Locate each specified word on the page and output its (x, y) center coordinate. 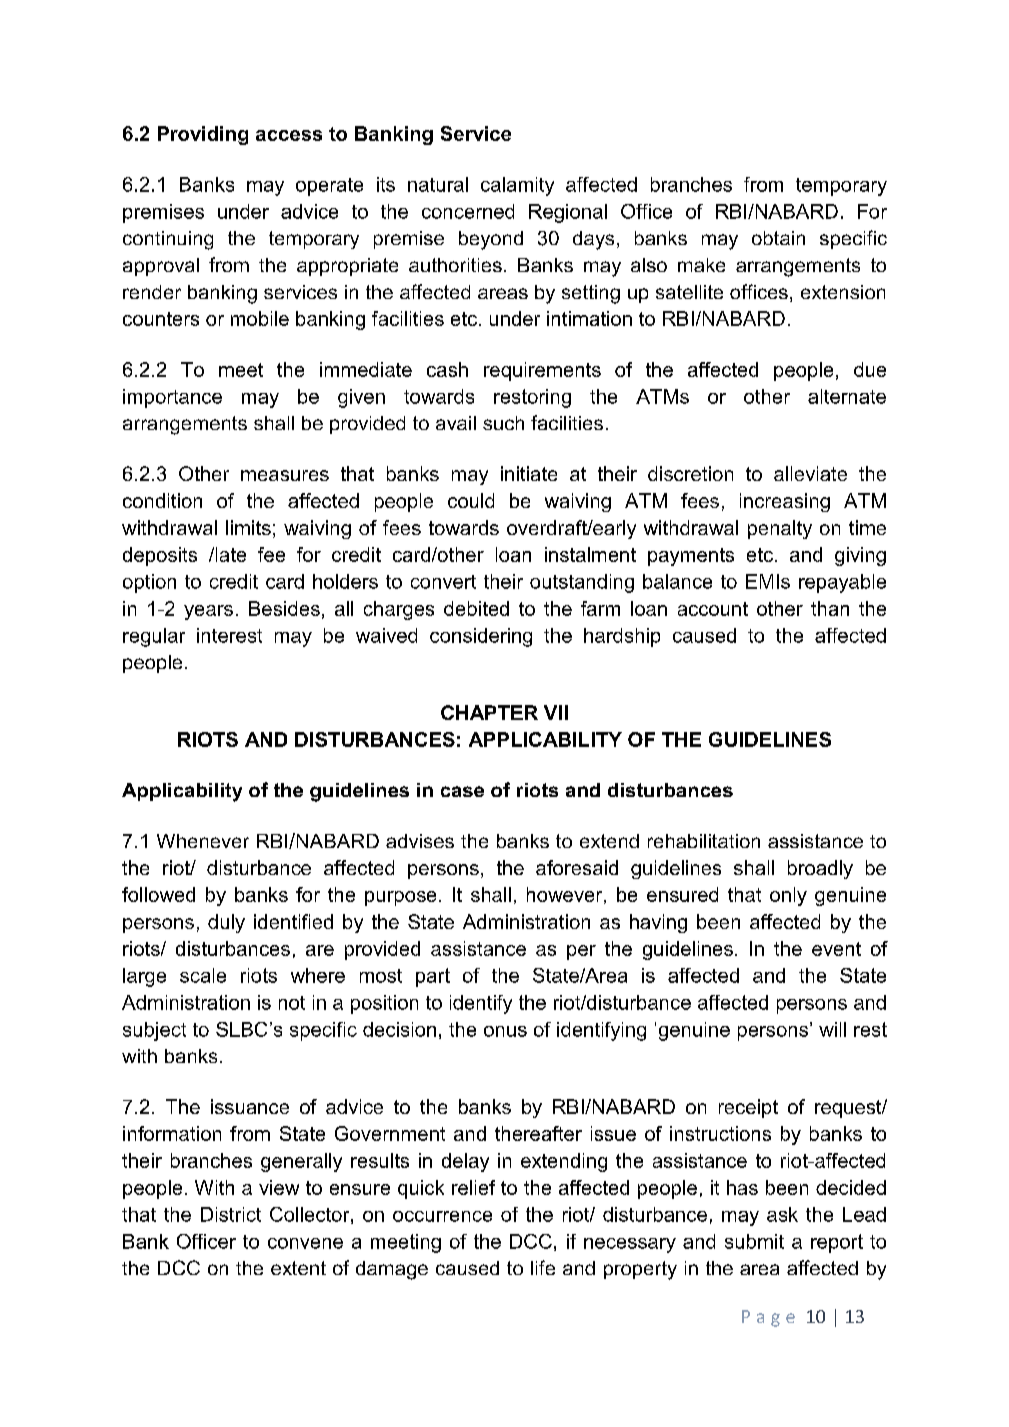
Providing (203, 135)
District (231, 1214)
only (788, 896)
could (471, 500)
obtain (778, 238)
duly (226, 923)
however (566, 895)
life (543, 1267)
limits (248, 527)
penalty (780, 529)
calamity (517, 186)
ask (782, 1214)
